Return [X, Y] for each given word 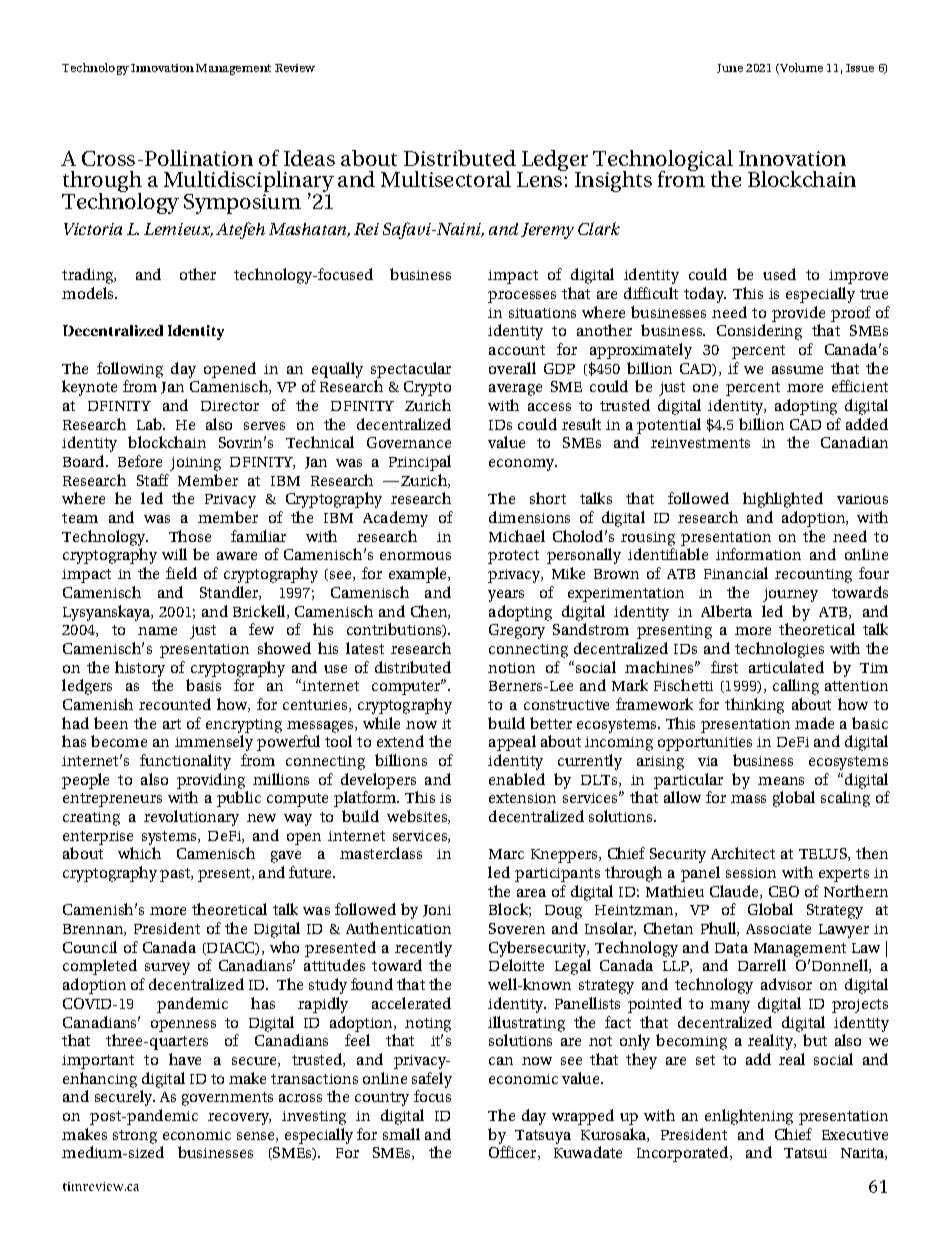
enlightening [749, 1117]
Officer [514, 1153]
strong [135, 1137]
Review [295, 68]
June [730, 68]
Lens [541, 178]
